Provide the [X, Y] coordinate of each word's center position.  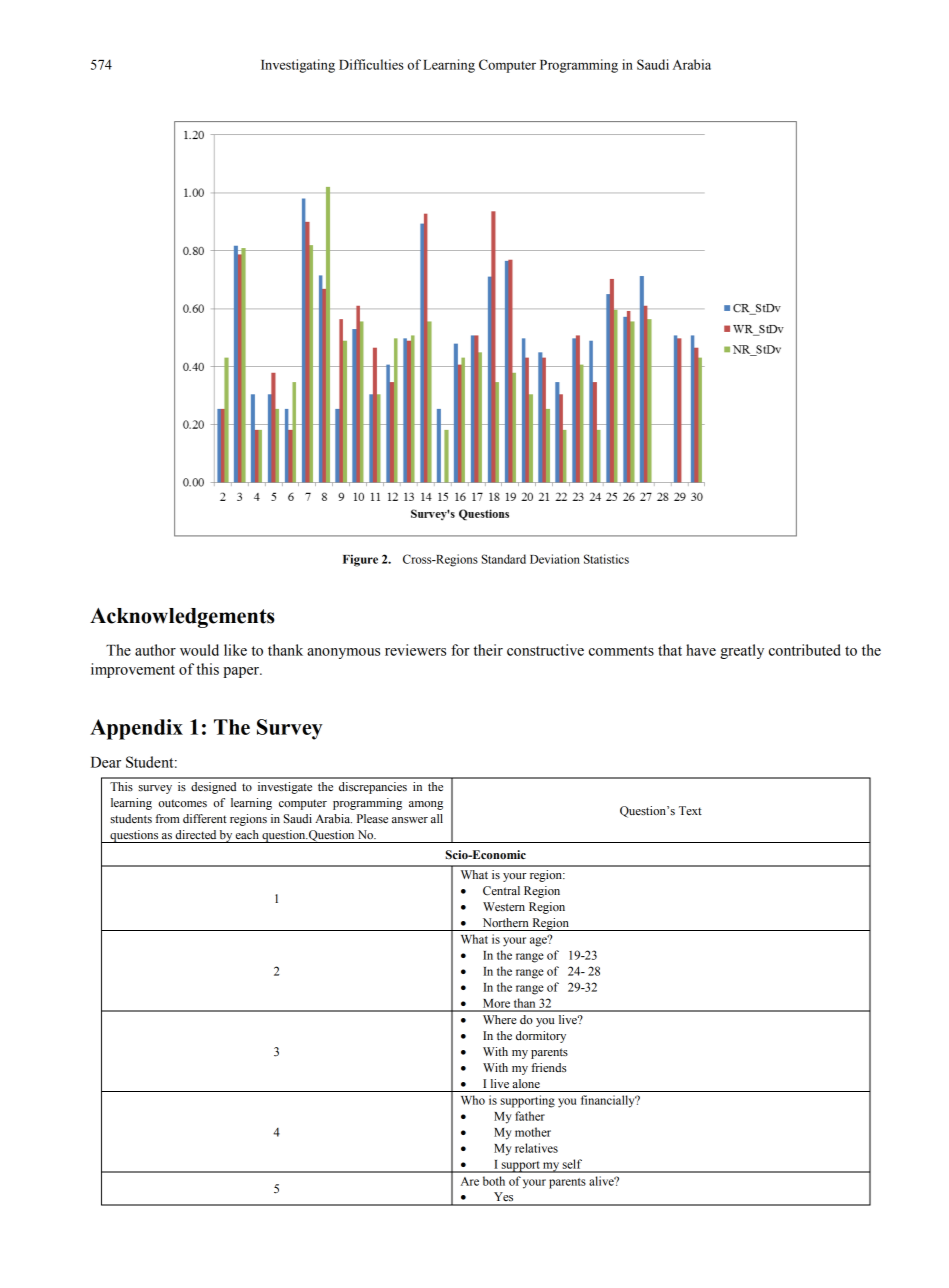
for [460, 650]
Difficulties [371, 64]
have [701, 650]
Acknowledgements [182, 618]
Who [473, 1100]
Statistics [606, 559]
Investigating [298, 66]
